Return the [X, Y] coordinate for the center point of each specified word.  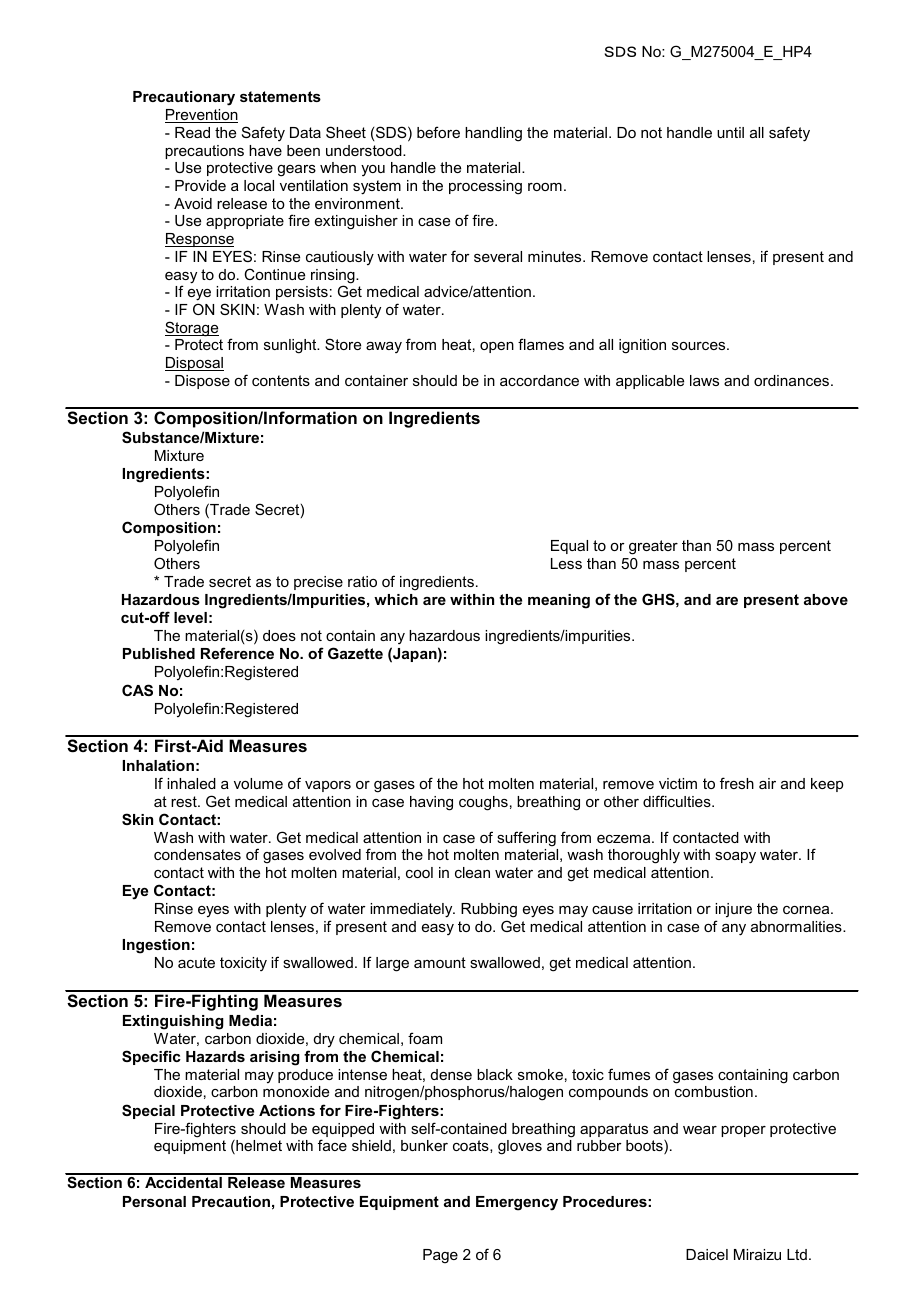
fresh [737, 783]
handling [493, 134]
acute [196, 962]
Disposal [194, 364]
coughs [483, 803]
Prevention [201, 116]
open [497, 347]
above [826, 599]
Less [566, 563]
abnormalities [797, 926]
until [730, 132]
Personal [154, 1201]
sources [700, 346]
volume [258, 783]
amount [440, 962]
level [190, 617]
